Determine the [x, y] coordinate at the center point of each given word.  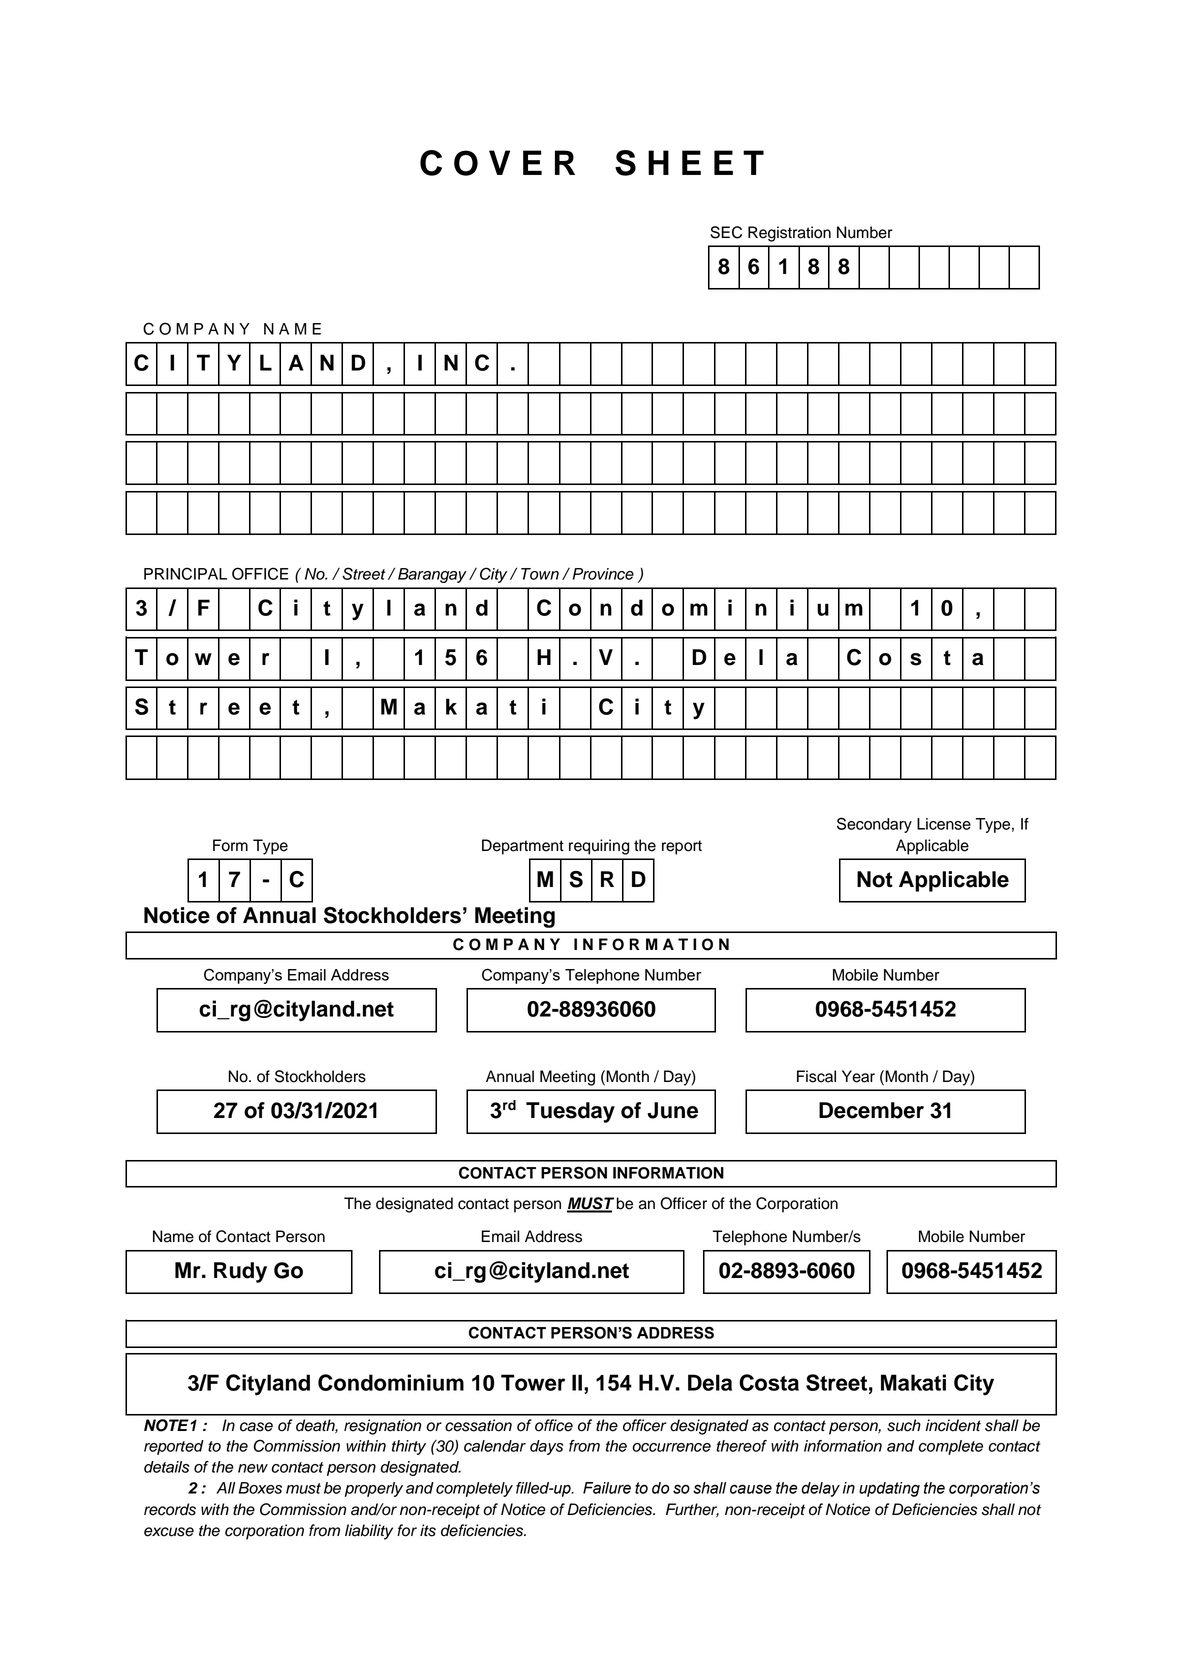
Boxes [260, 1488]
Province [603, 574]
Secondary [874, 825]
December [871, 1110]
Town [540, 574]
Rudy [240, 1272]
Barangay [432, 575]
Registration [789, 234]
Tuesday [570, 1112]
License [944, 824]
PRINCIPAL [185, 573]
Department [523, 847]
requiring [599, 847]
